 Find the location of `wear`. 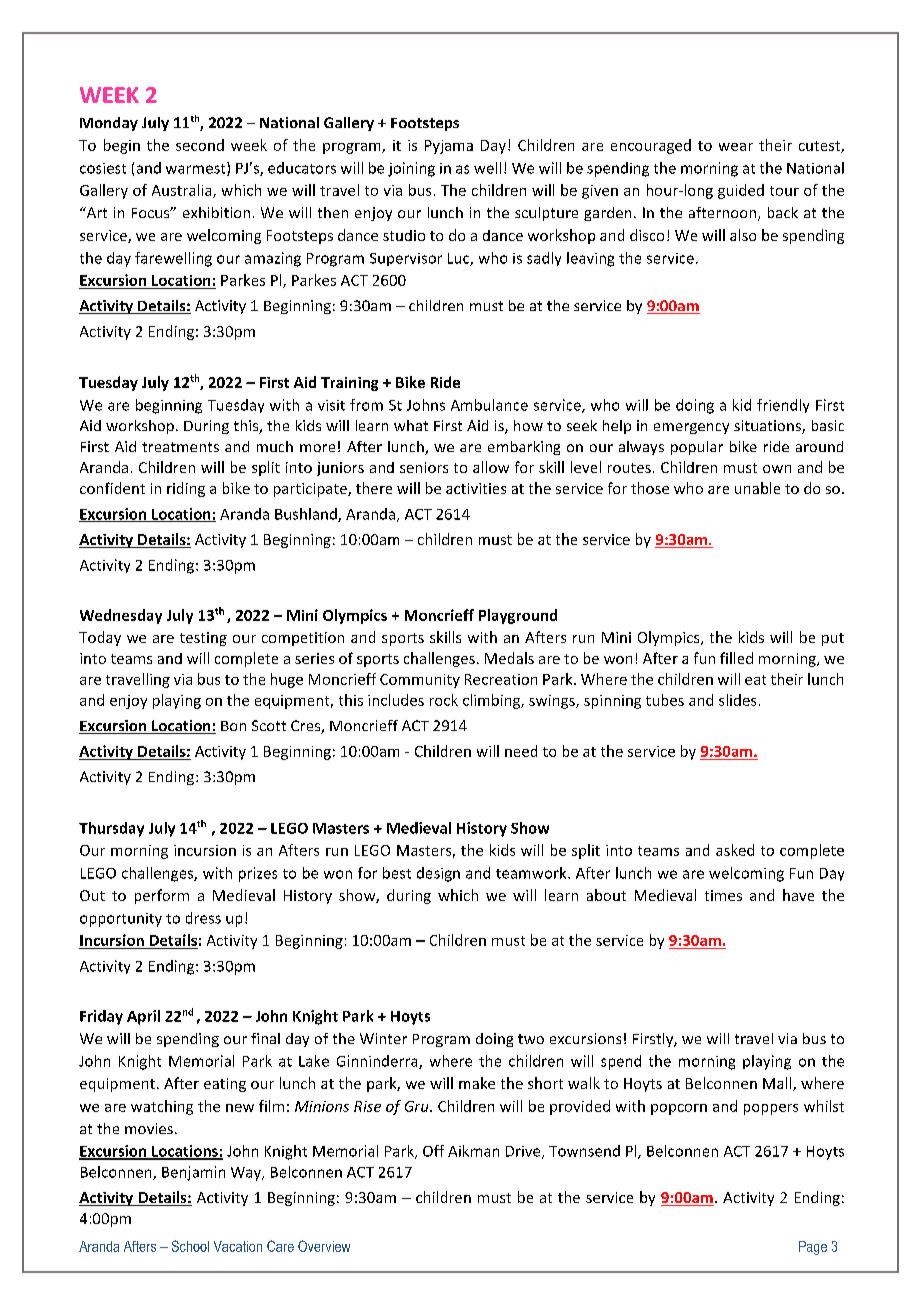

wear is located at coordinates (736, 147).
